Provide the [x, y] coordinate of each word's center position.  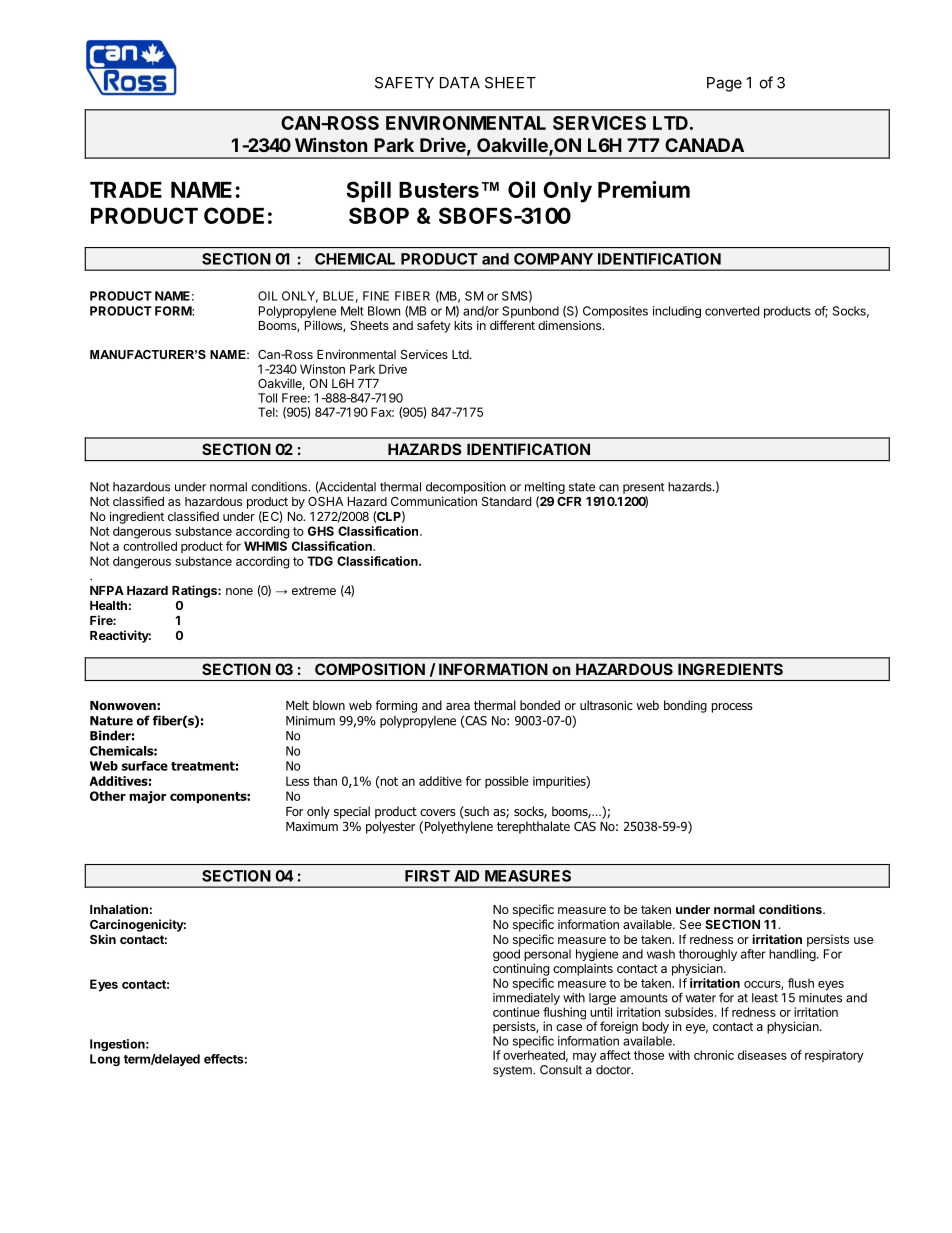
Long [105, 1060]
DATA [460, 83]
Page [724, 84]
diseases [762, 1055]
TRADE [126, 190]
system [513, 1071]
